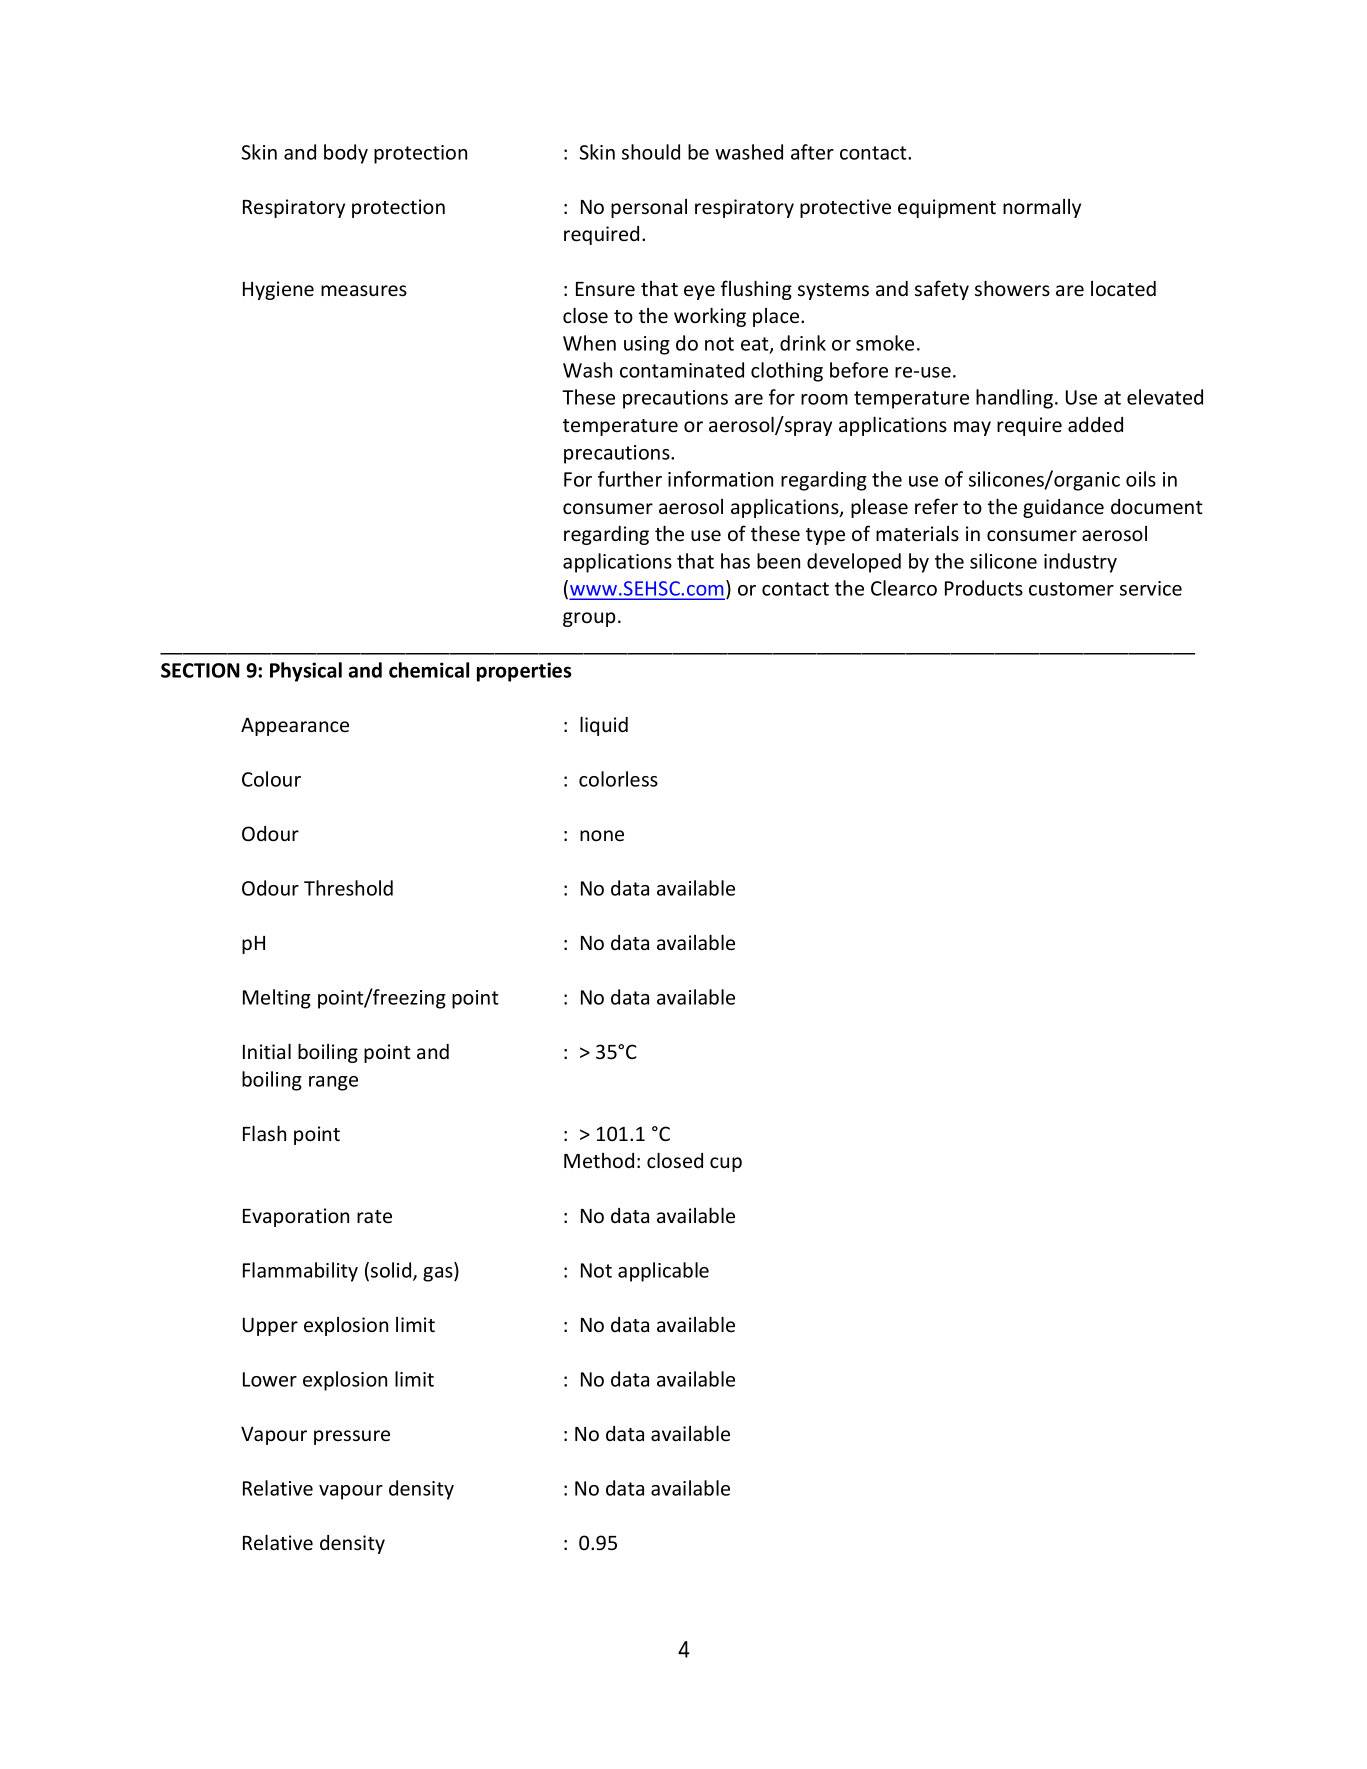  What do you see at coordinates (726, 1164) in the image?
I see `cup` at bounding box center [726, 1164].
